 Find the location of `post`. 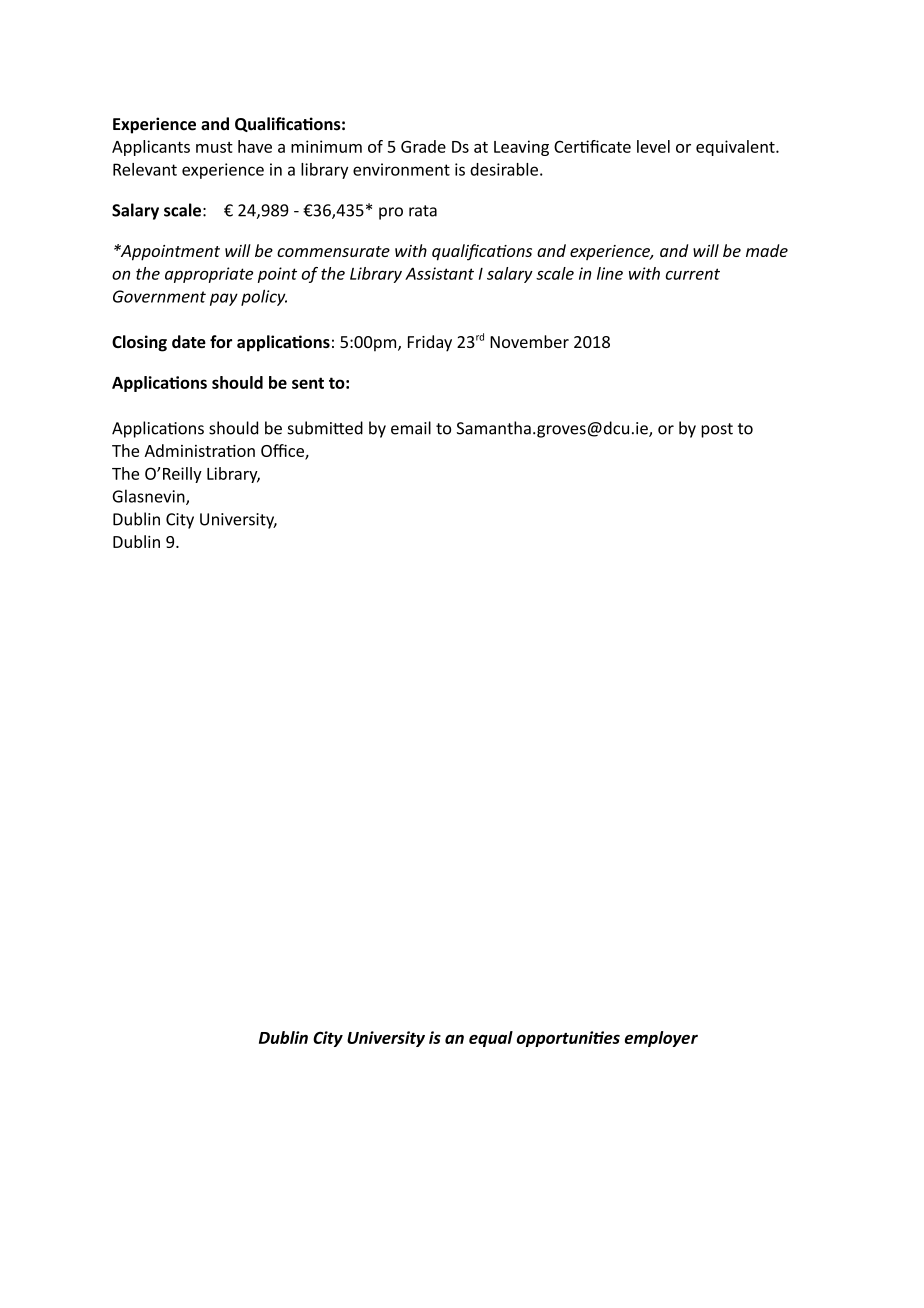

post is located at coordinates (717, 430).
